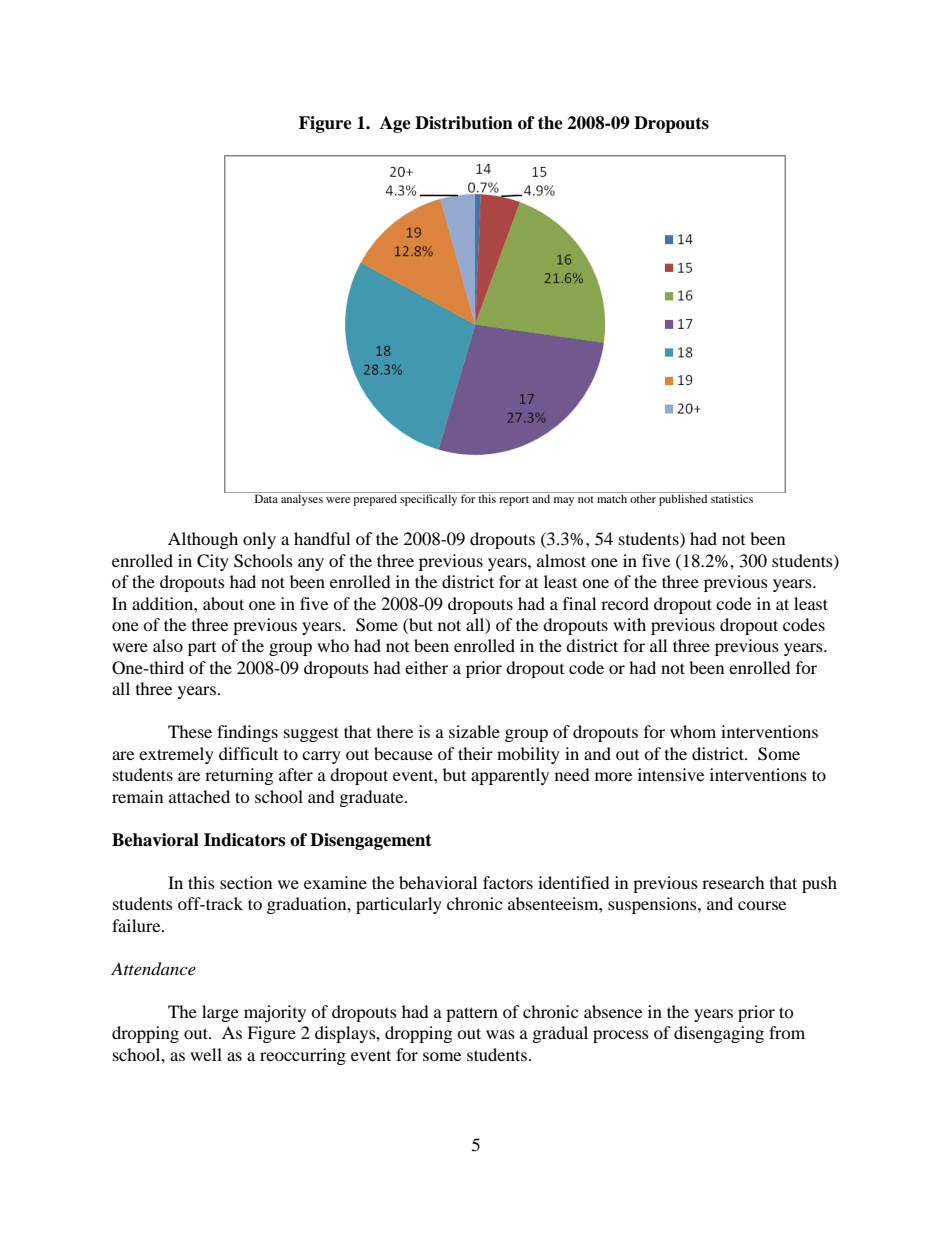 This screenshot has height=1233, width=952. I want to click on almost, so click(561, 560).
